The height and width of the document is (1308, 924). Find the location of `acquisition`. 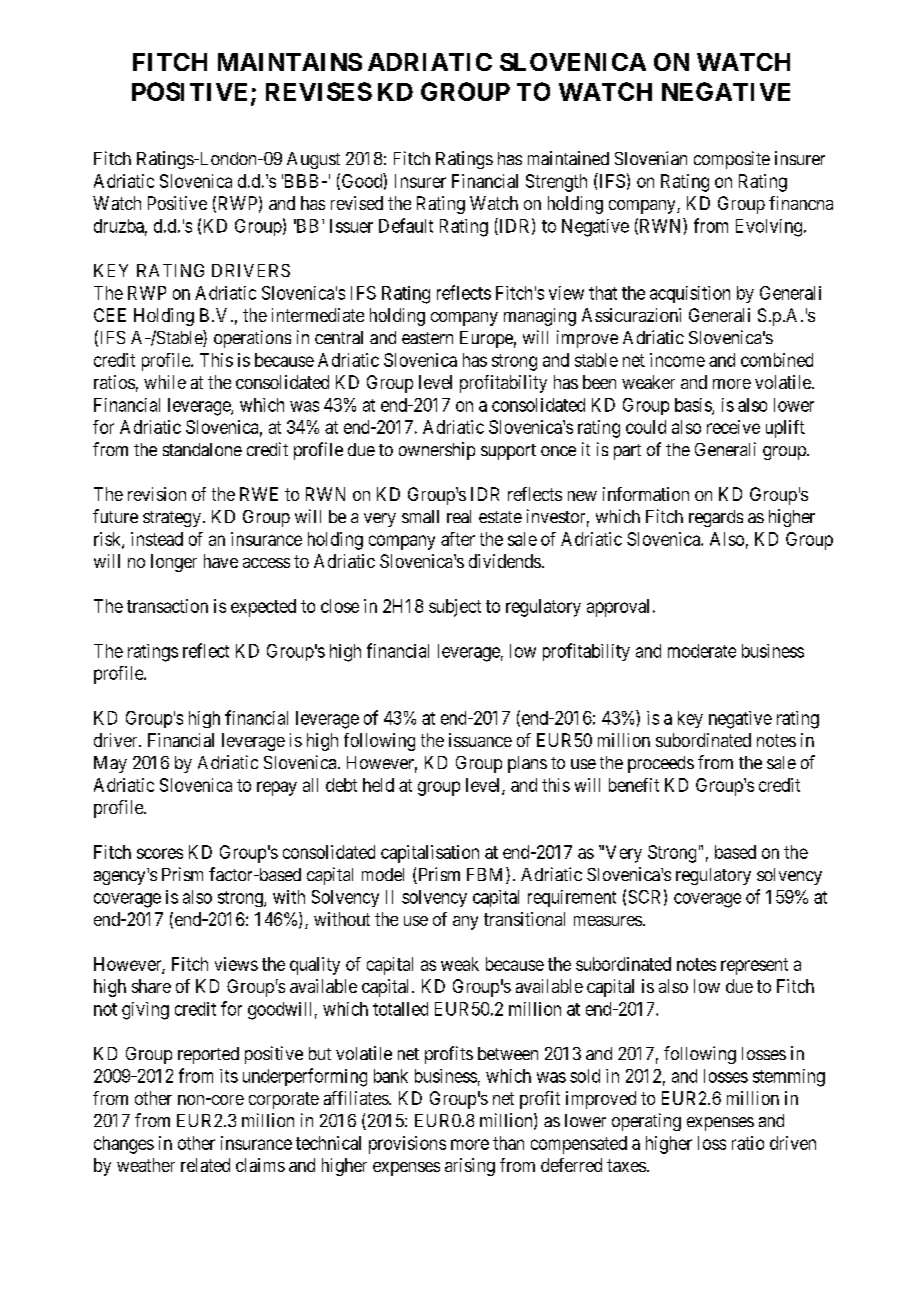

acquisition is located at coordinates (690, 294).
